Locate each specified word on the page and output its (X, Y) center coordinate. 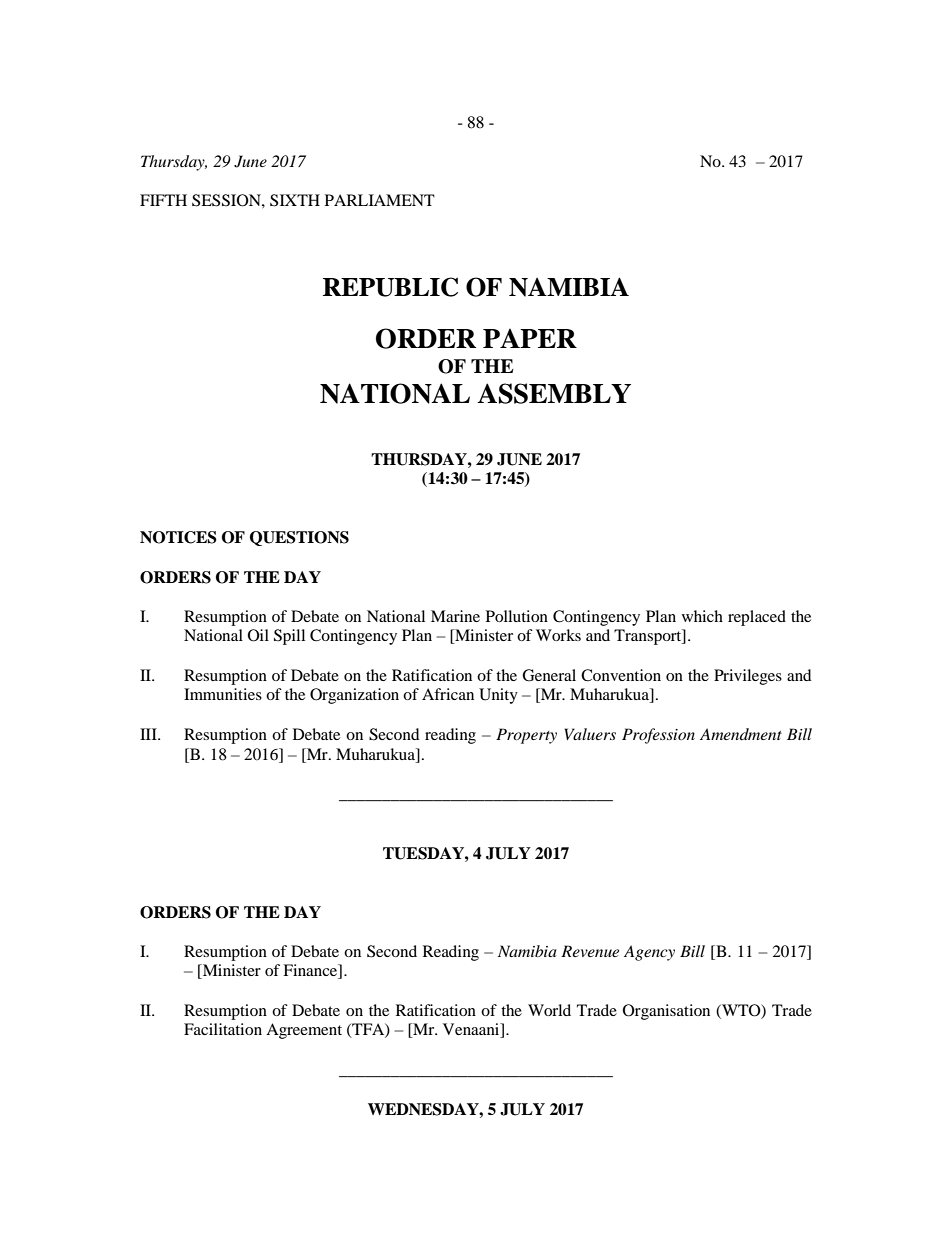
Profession (658, 736)
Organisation (666, 1012)
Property (526, 736)
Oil (258, 635)
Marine (455, 616)
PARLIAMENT (380, 200)
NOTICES (178, 537)
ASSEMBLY (554, 393)
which (702, 616)
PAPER (530, 338)
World (549, 1010)
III (149, 734)
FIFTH (163, 200)
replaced (757, 618)
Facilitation (223, 1029)
